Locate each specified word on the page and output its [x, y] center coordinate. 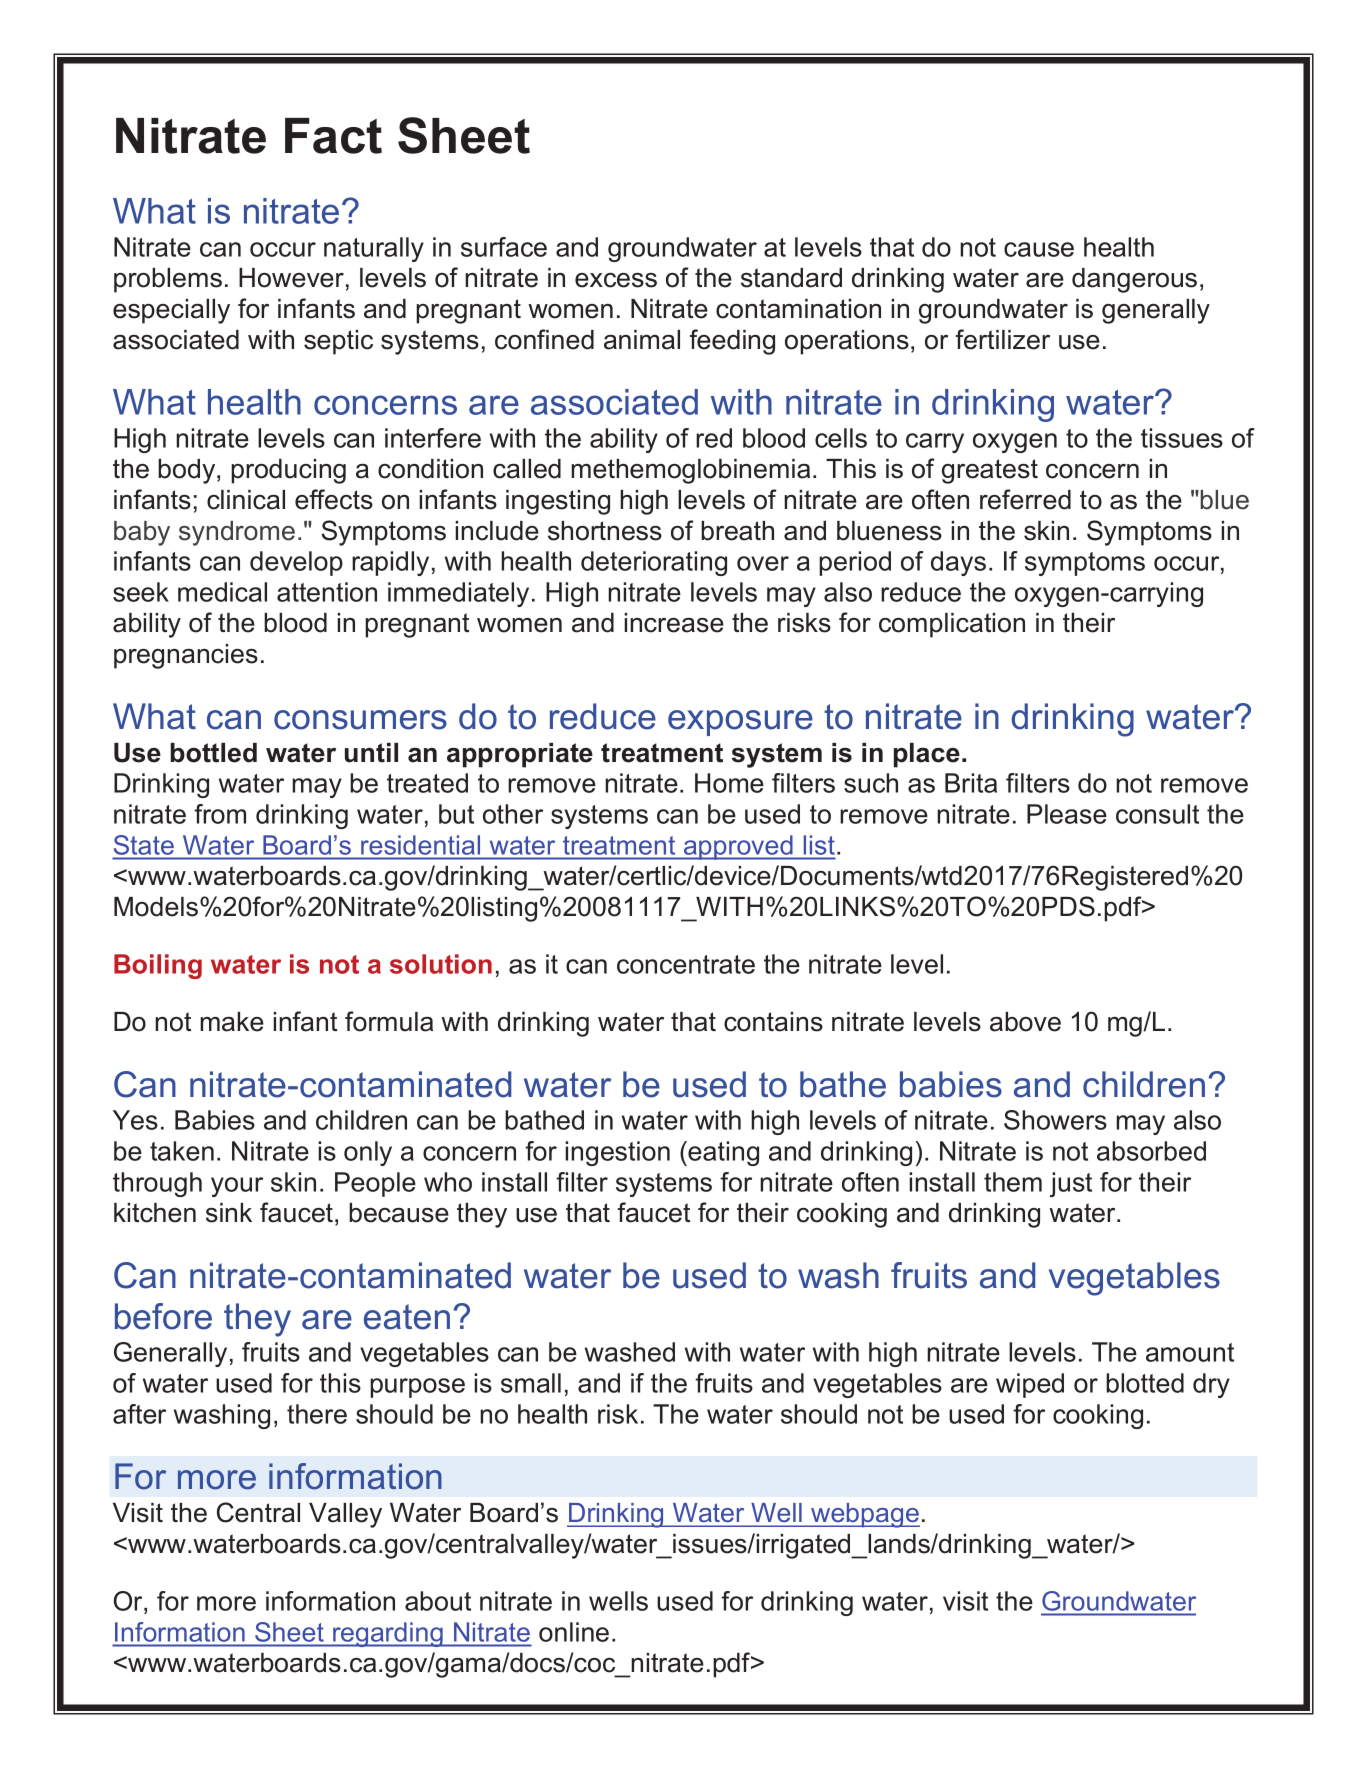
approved [738, 847]
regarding [388, 1634]
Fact [333, 136]
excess [616, 280]
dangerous [1134, 280]
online [574, 1632]
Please [1067, 814]
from [220, 814]
